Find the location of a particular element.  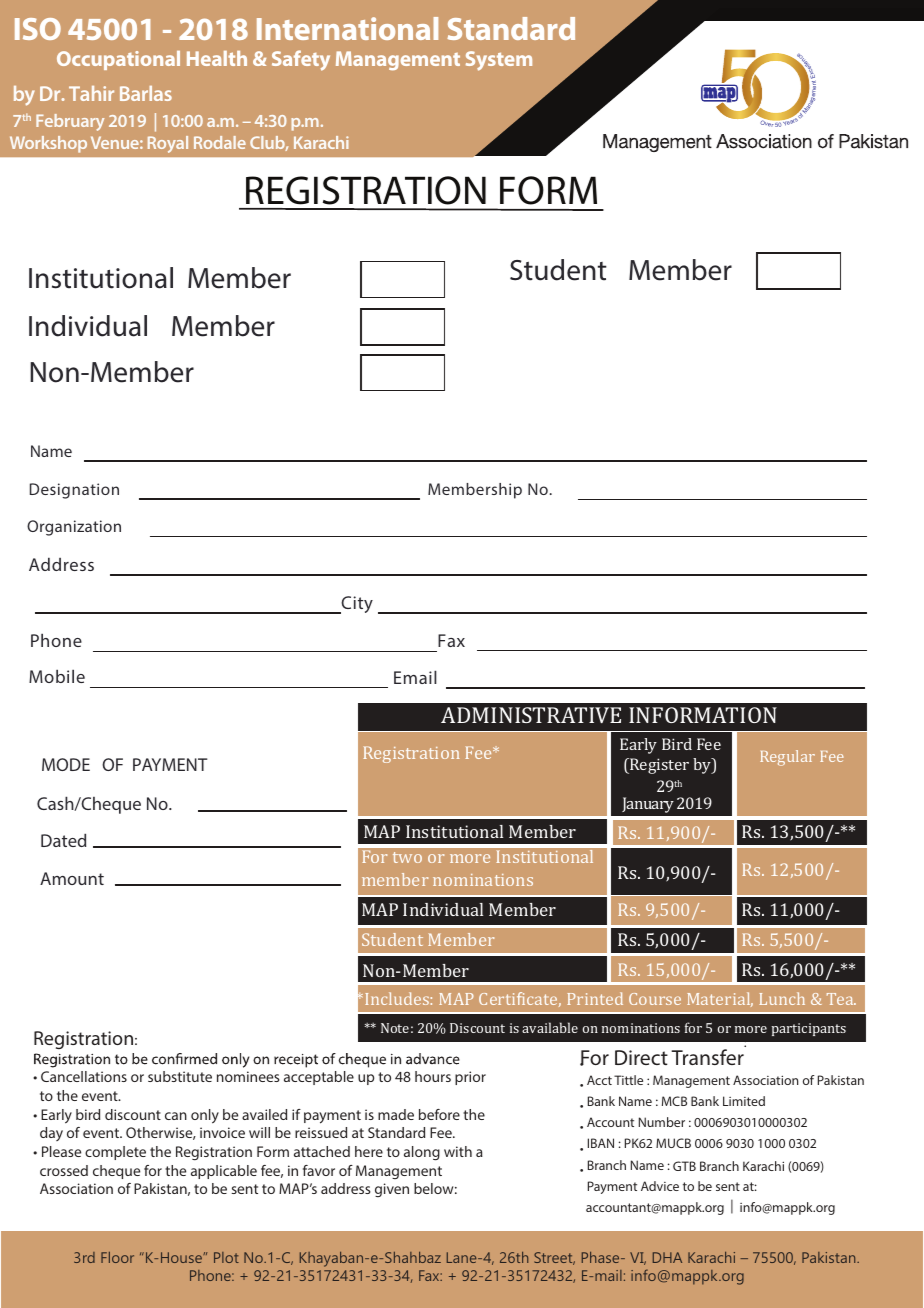

Rodale is located at coordinates (220, 142).
